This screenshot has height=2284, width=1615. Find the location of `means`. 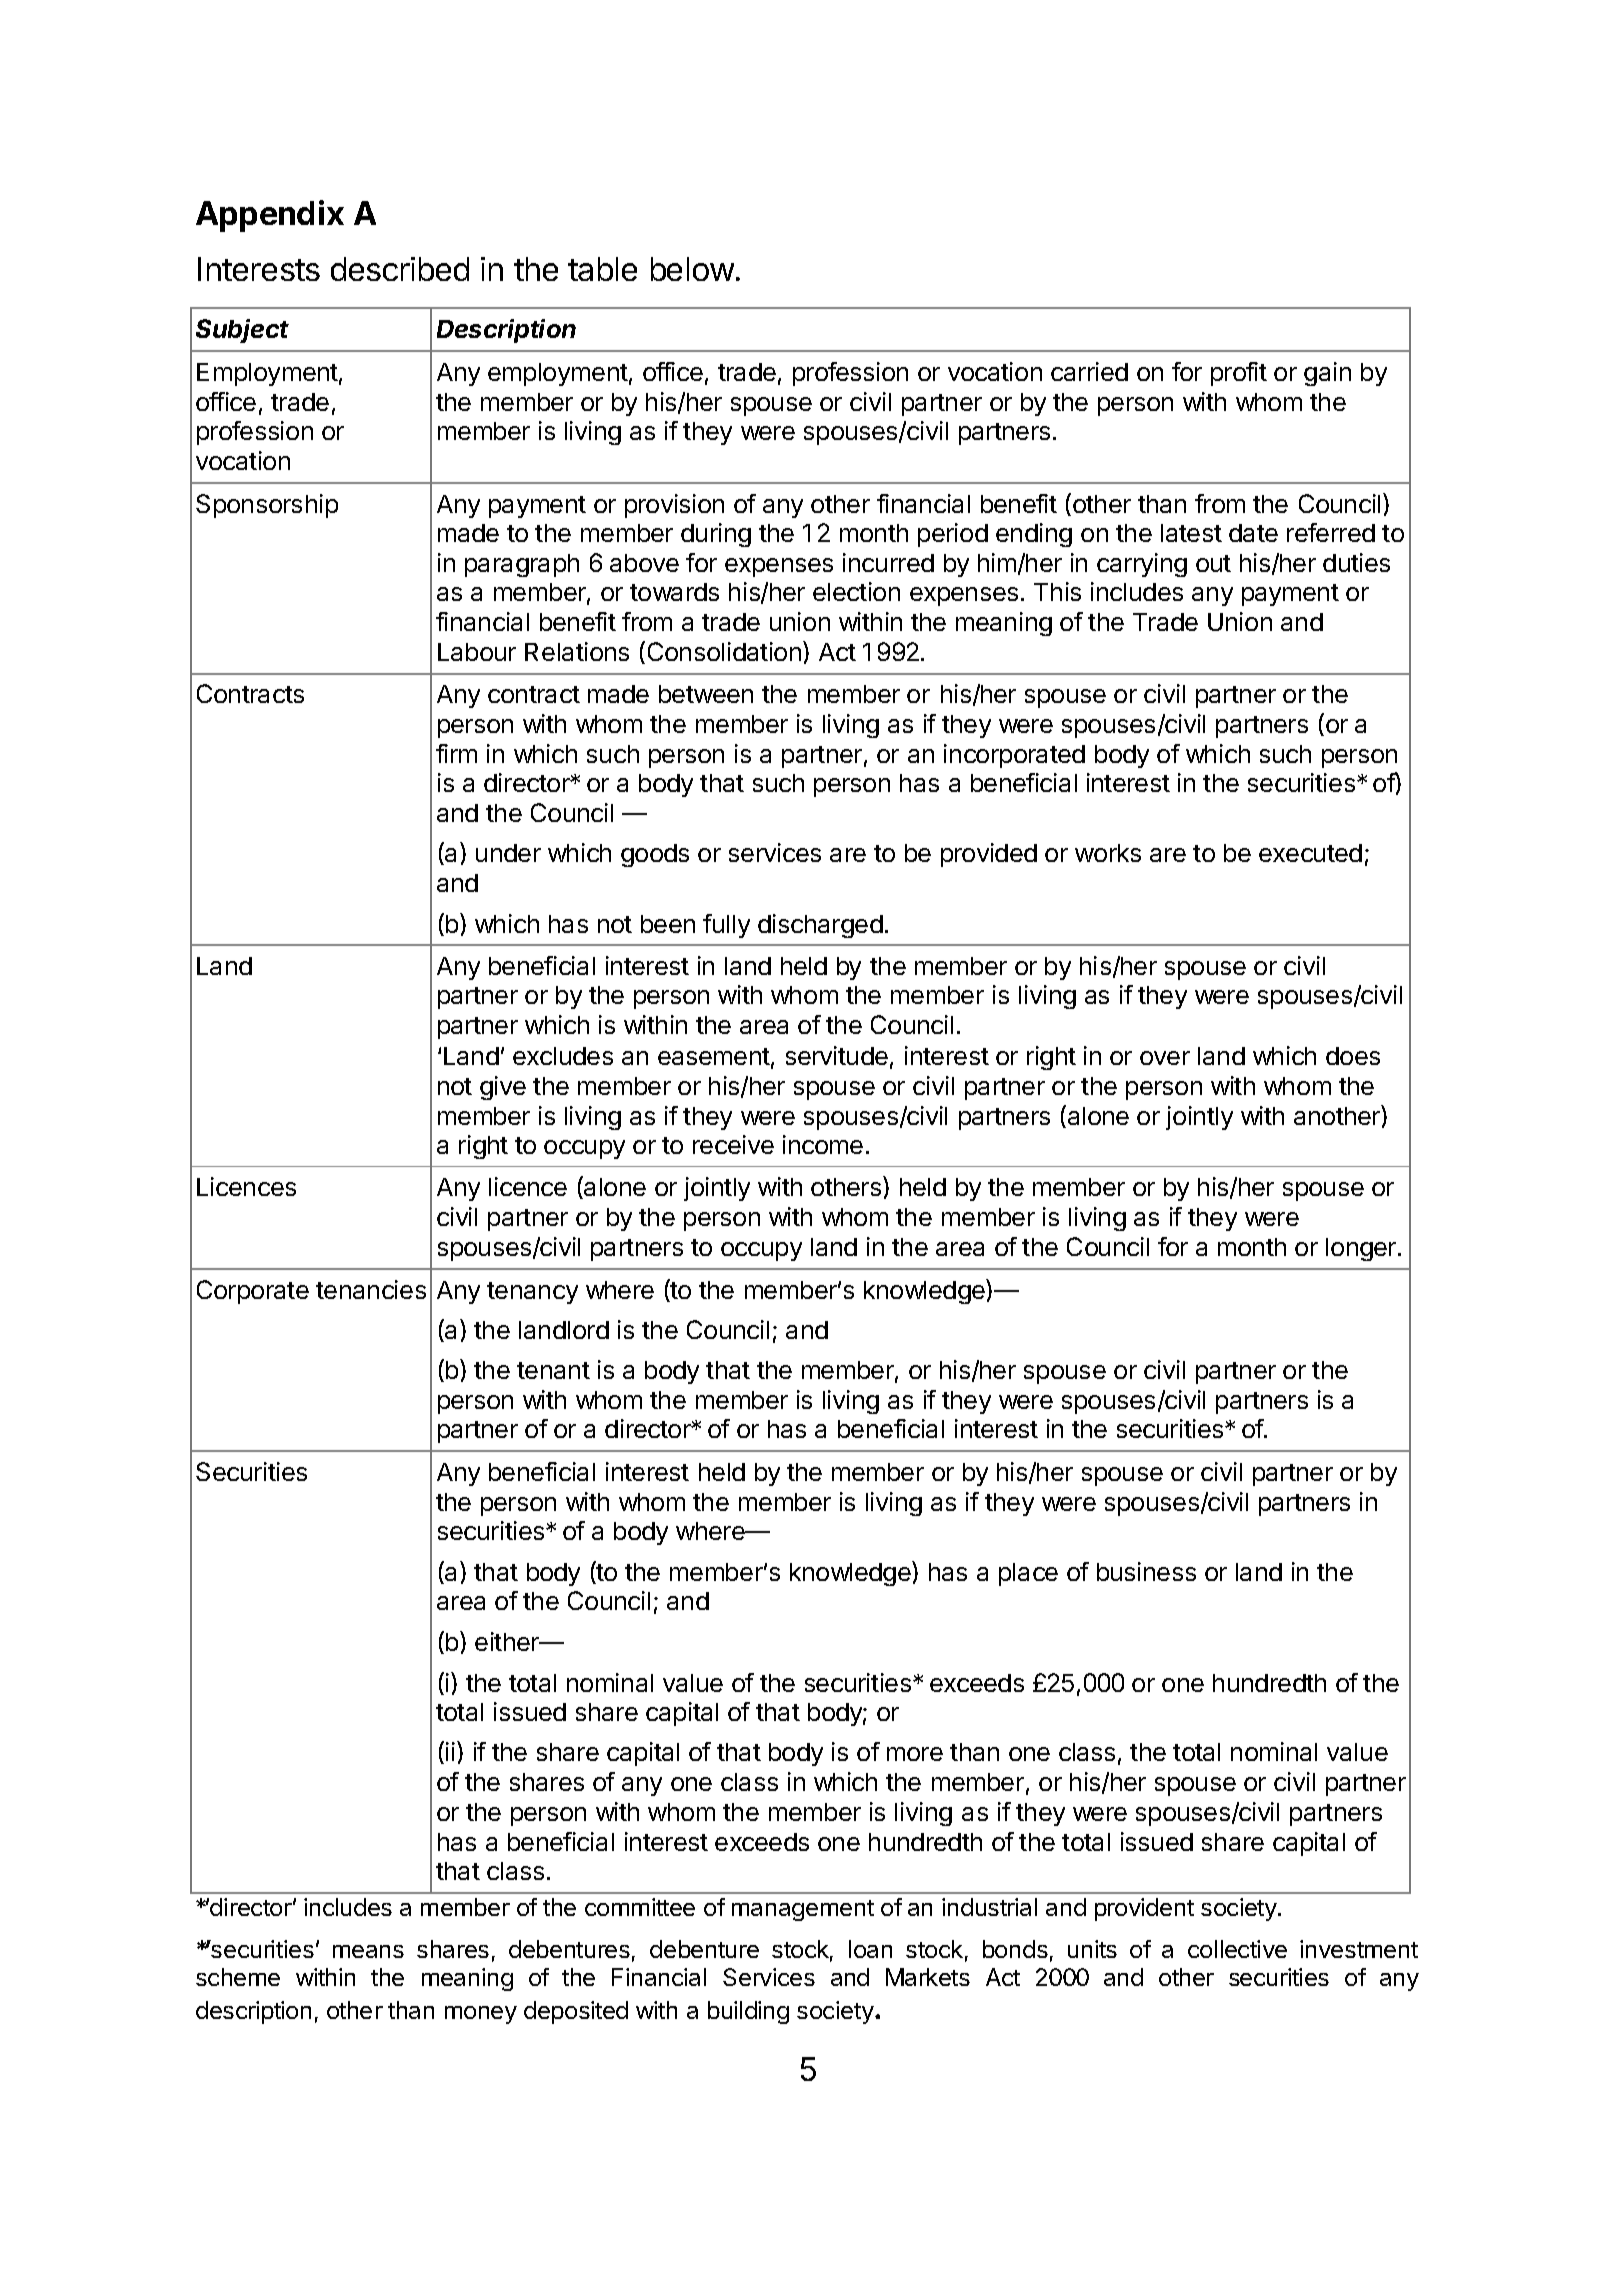

means is located at coordinates (368, 1951).
